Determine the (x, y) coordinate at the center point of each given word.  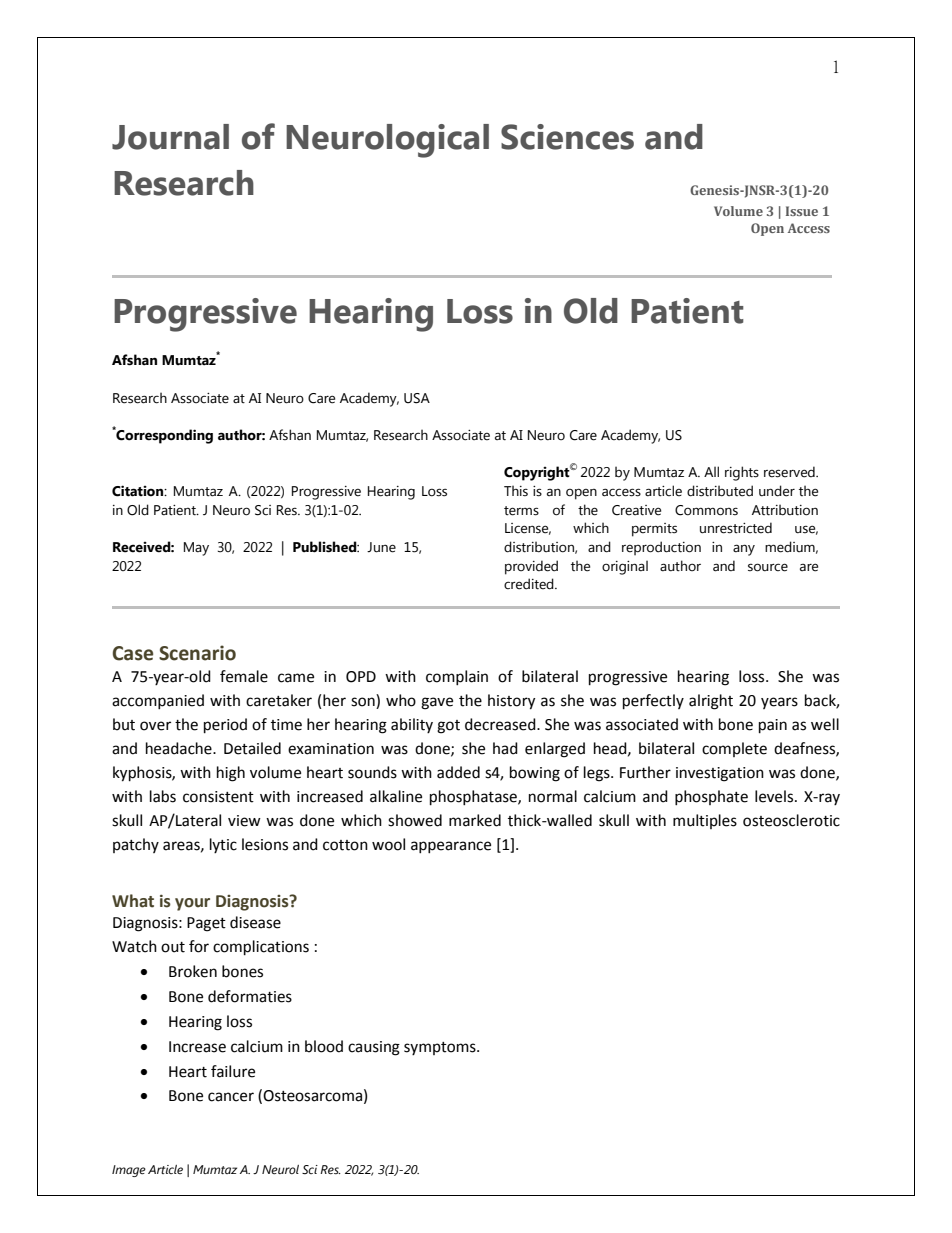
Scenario (197, 653)
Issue (802, 211)
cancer (231, 1097)
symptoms (441, 1048)
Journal (170, 137)
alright (711, 702)
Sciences (567, 137)
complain (457, 677)
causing (374, 1048)
